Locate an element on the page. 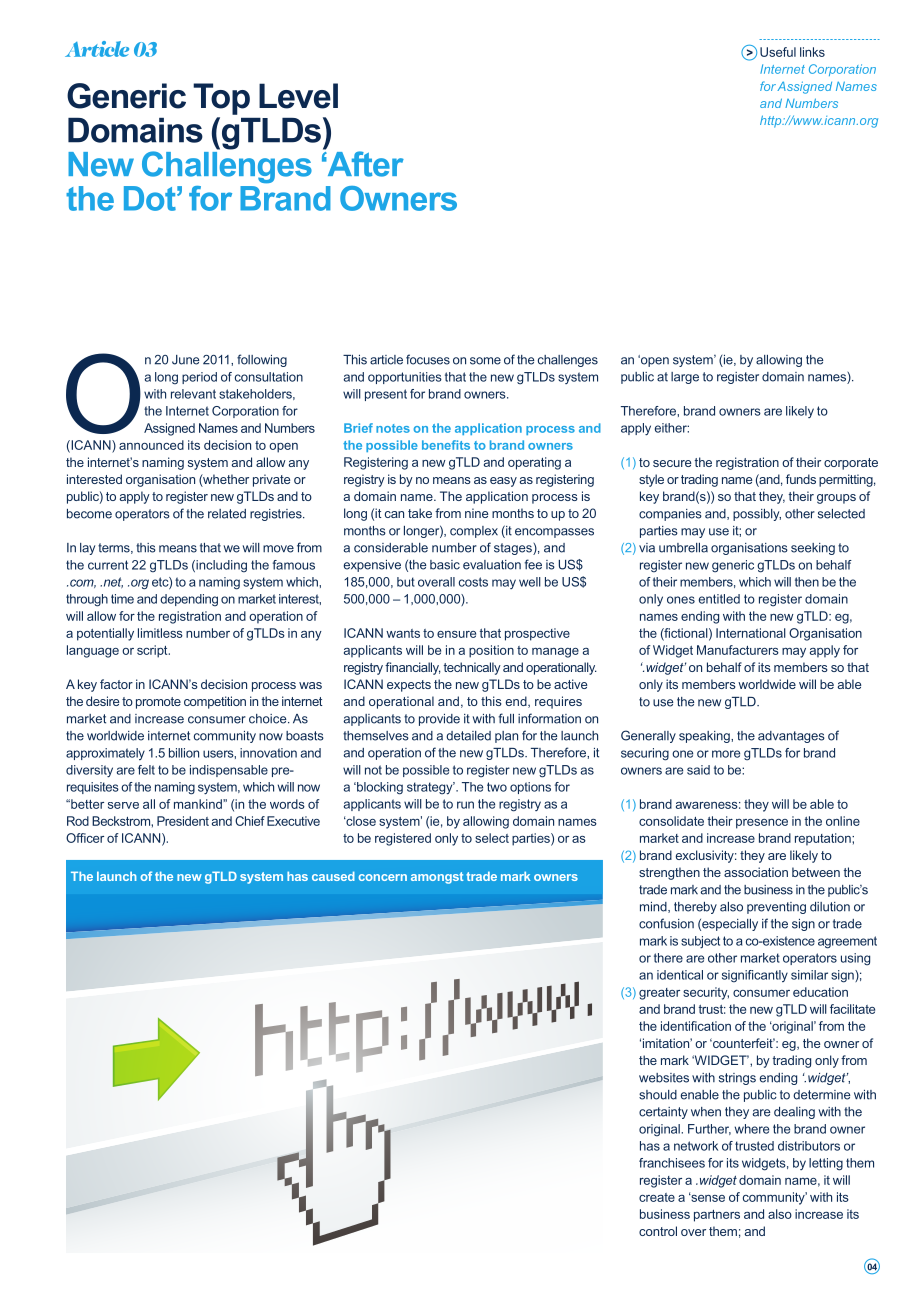  International is located at coordinates (751, 633).
